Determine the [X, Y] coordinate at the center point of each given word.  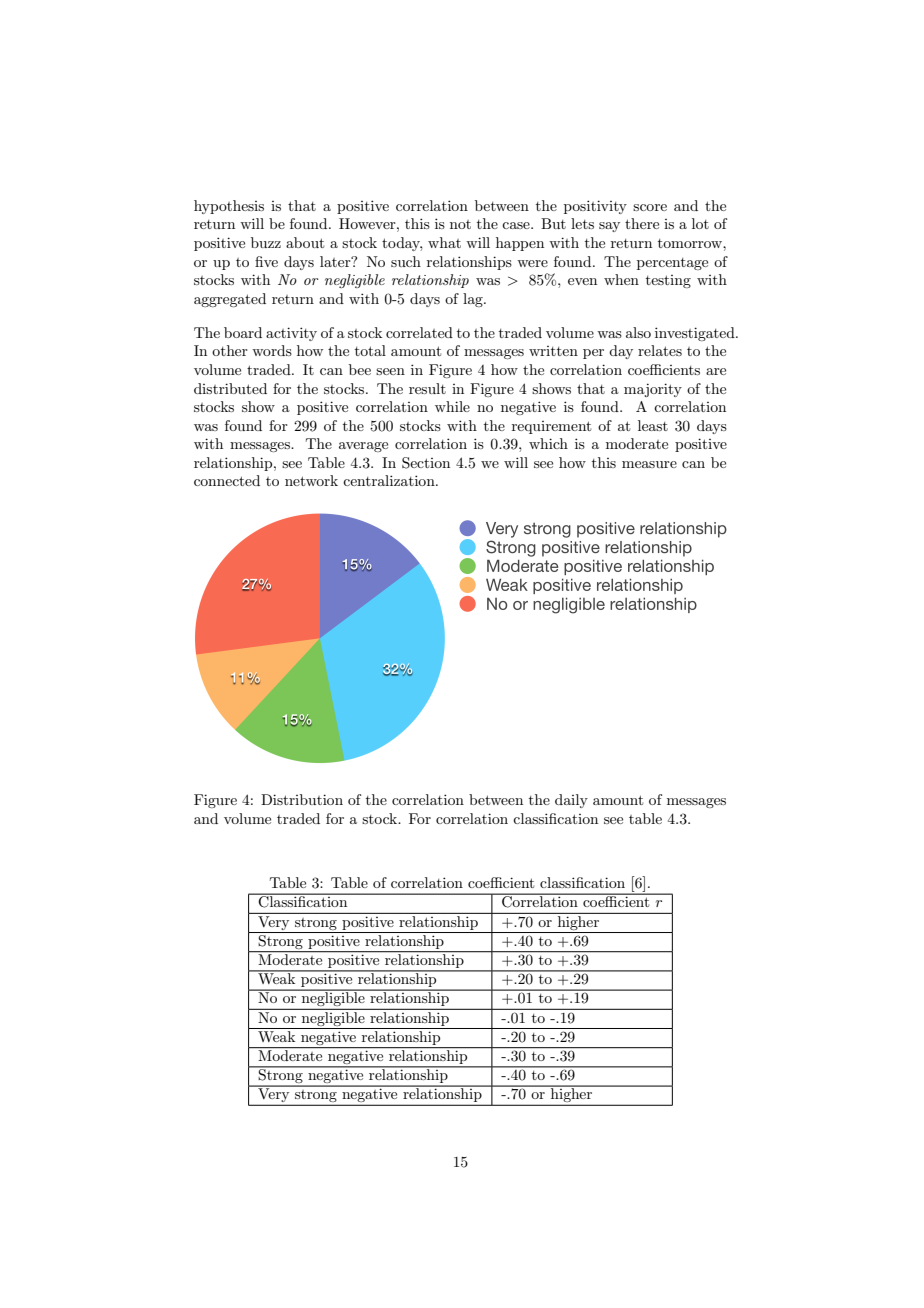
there [642, 223]
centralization [390, 480]
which [548, 443]
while [452, 406]
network [311, 480]
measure [649, 464]
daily [571, 801]
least [653, 425]
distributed [230, 388]
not [460, 224]
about [305, 242]
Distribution [302, 799]
